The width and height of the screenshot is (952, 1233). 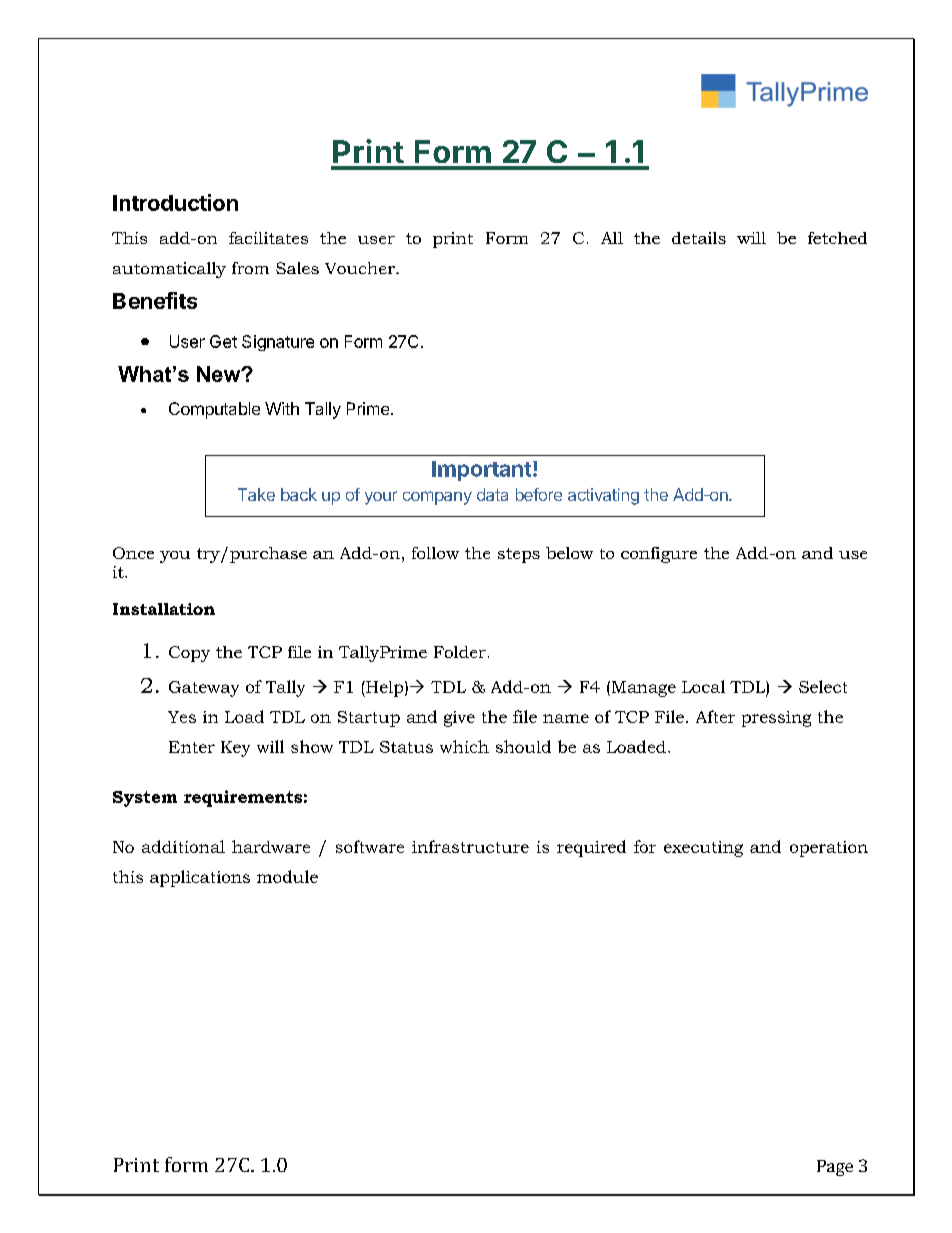 What do you see at coordinates (835, 1168) in the screenshot?
I see `Page` at bounding box center [835, 1168].
